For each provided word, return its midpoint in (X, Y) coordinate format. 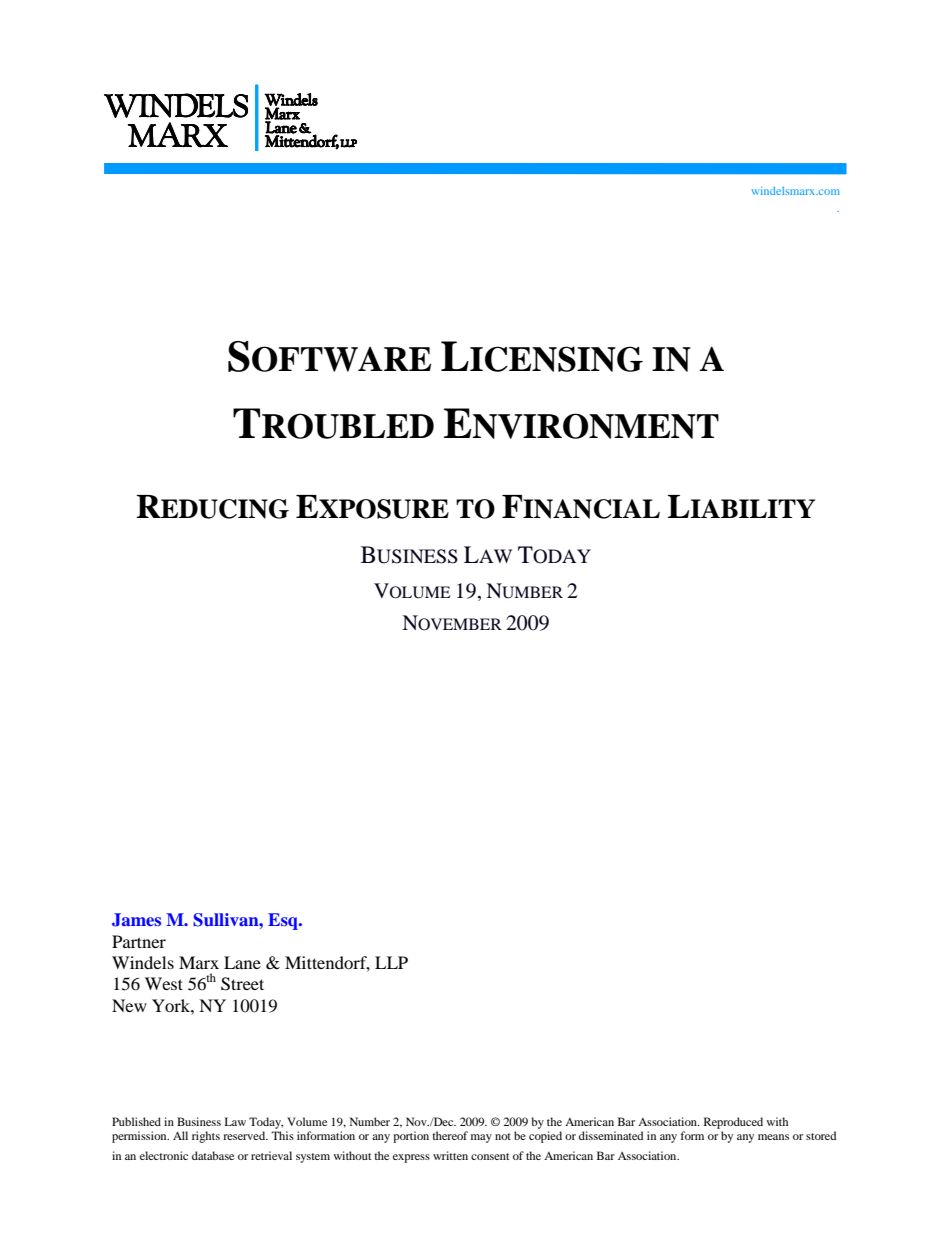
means (773, 1137)
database (213, 1155)
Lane (242, 962)
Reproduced (733, 1123)
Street (242, 984)
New (129, 1005)
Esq (284, 921)
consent (490, 1156)
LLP (391, 962)
